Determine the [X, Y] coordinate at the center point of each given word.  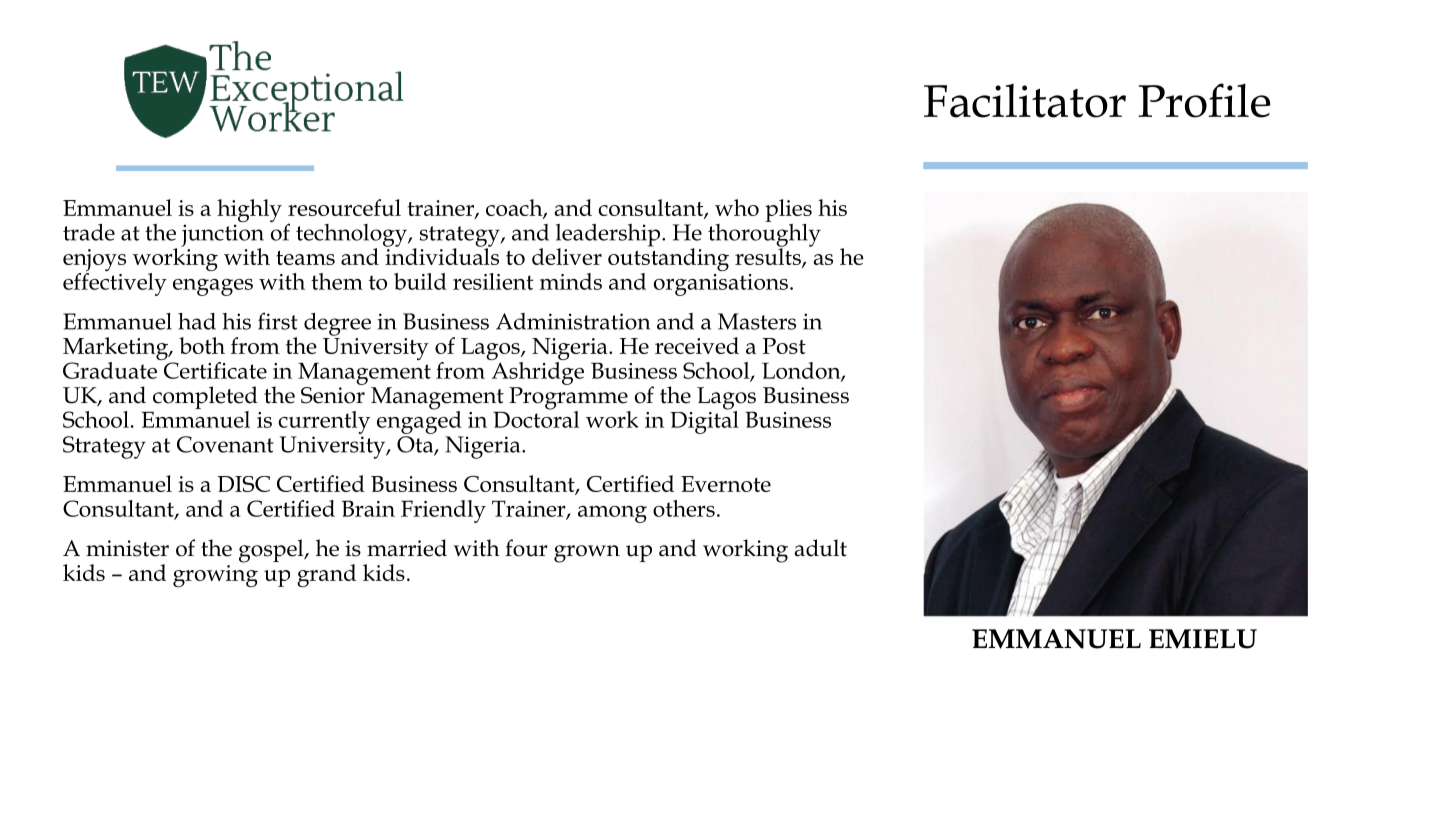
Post [784, 346]
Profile [1204, 100]
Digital [704, 421]
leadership [609, 236]
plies [788, 210]
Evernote [726, 484]
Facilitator [1025, 101]
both [202, 345]
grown [587, 554]
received [697, 345]
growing [215, 576]
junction [222, 236]
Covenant [225, 444]
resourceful [344, 207]
